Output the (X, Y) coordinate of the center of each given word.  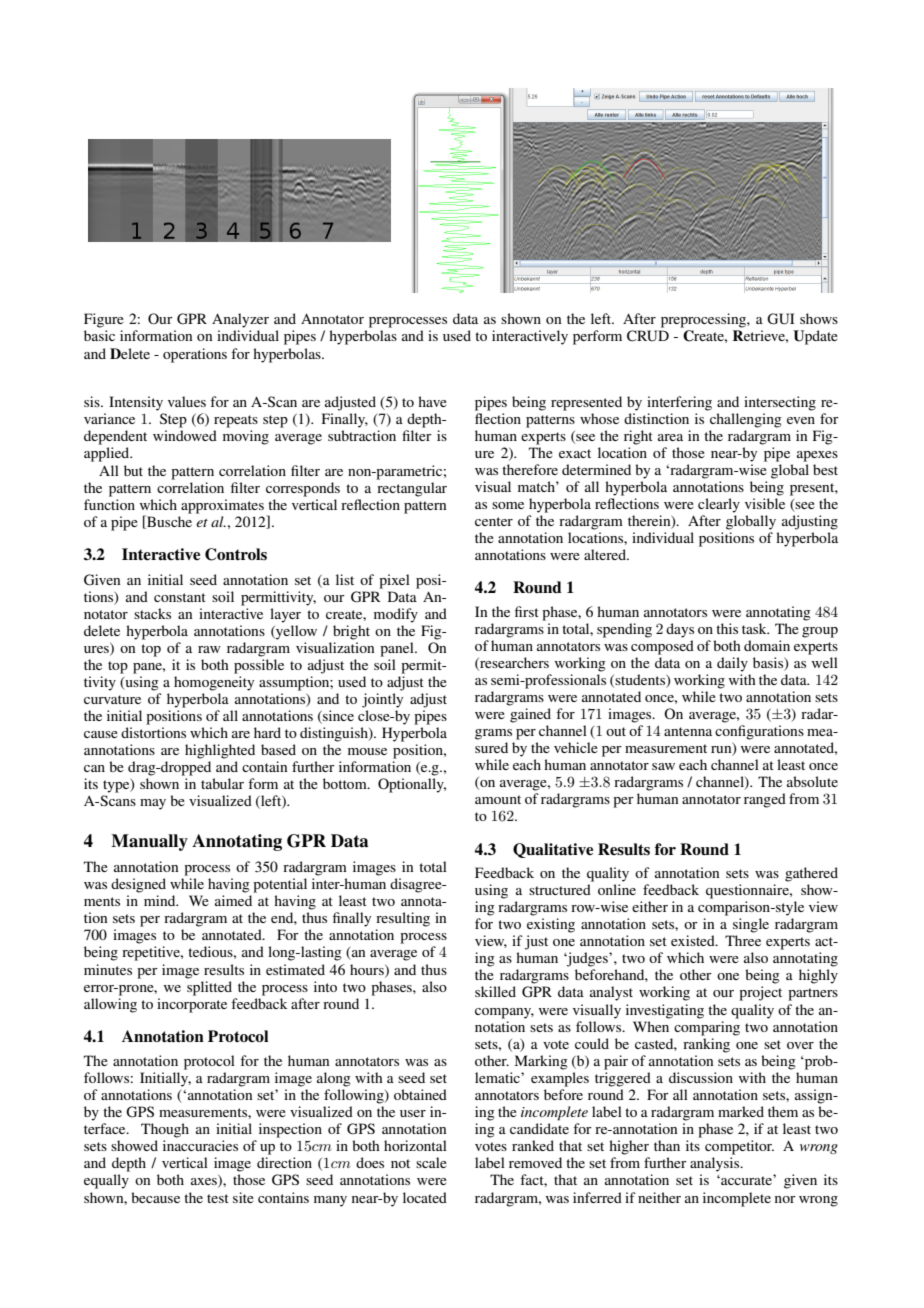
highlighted (220, 751)
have (432, 401)
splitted (209, 988)
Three (743, 940)
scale (431, 1162)
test (218, 1198)
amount (498, 799)
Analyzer (240, 320)
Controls (236, 554)
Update (815, 337)
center (494, 521)
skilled (495, 991)
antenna (688, 731)
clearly (719, 505)
